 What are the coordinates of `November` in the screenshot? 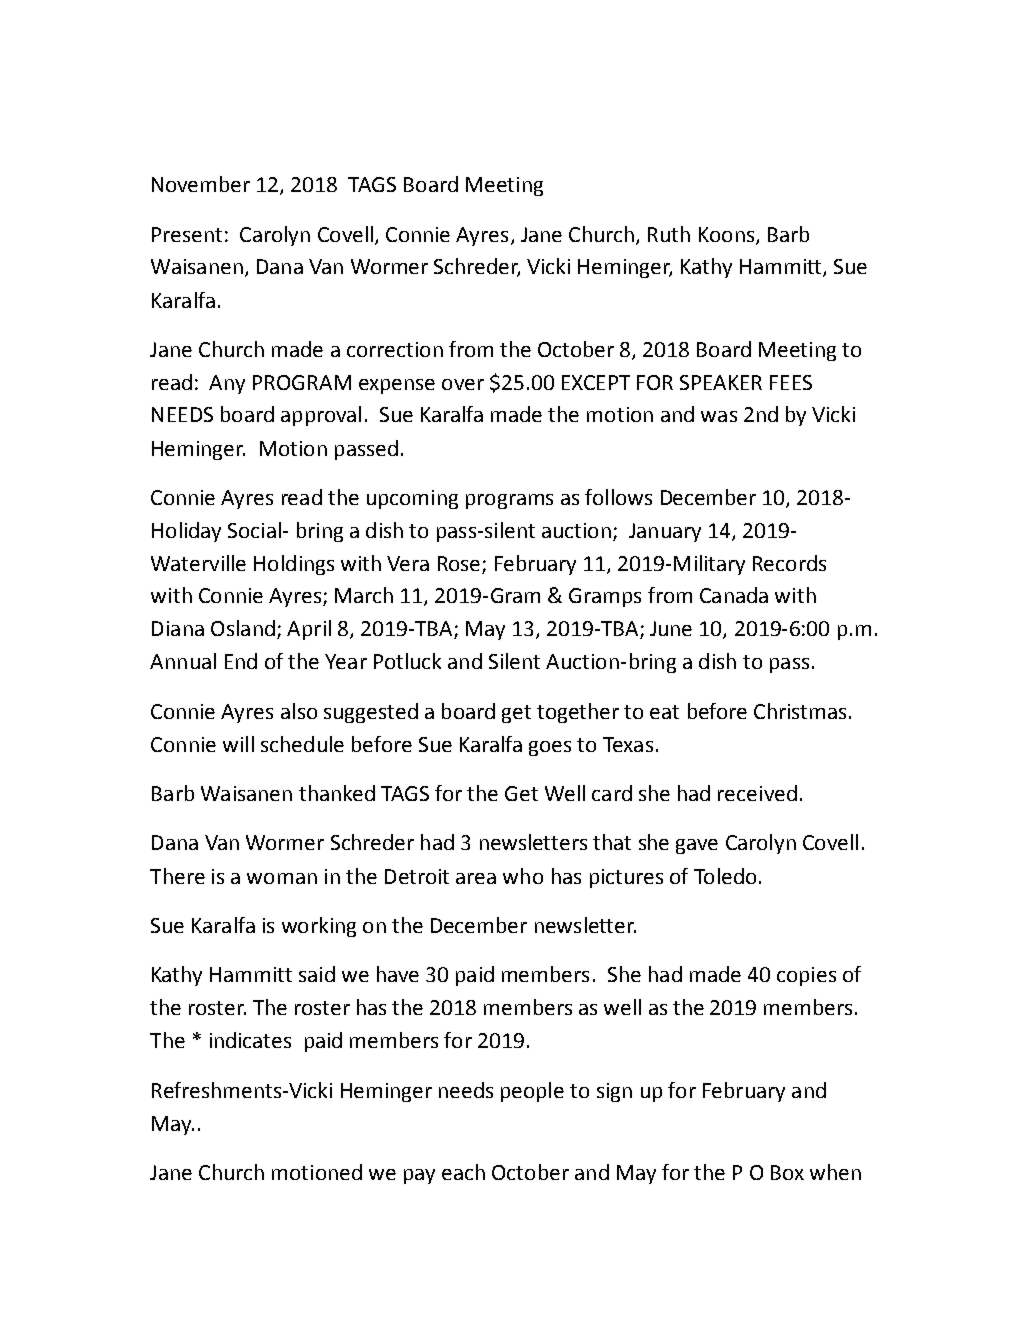 It's located at (201, 184).
